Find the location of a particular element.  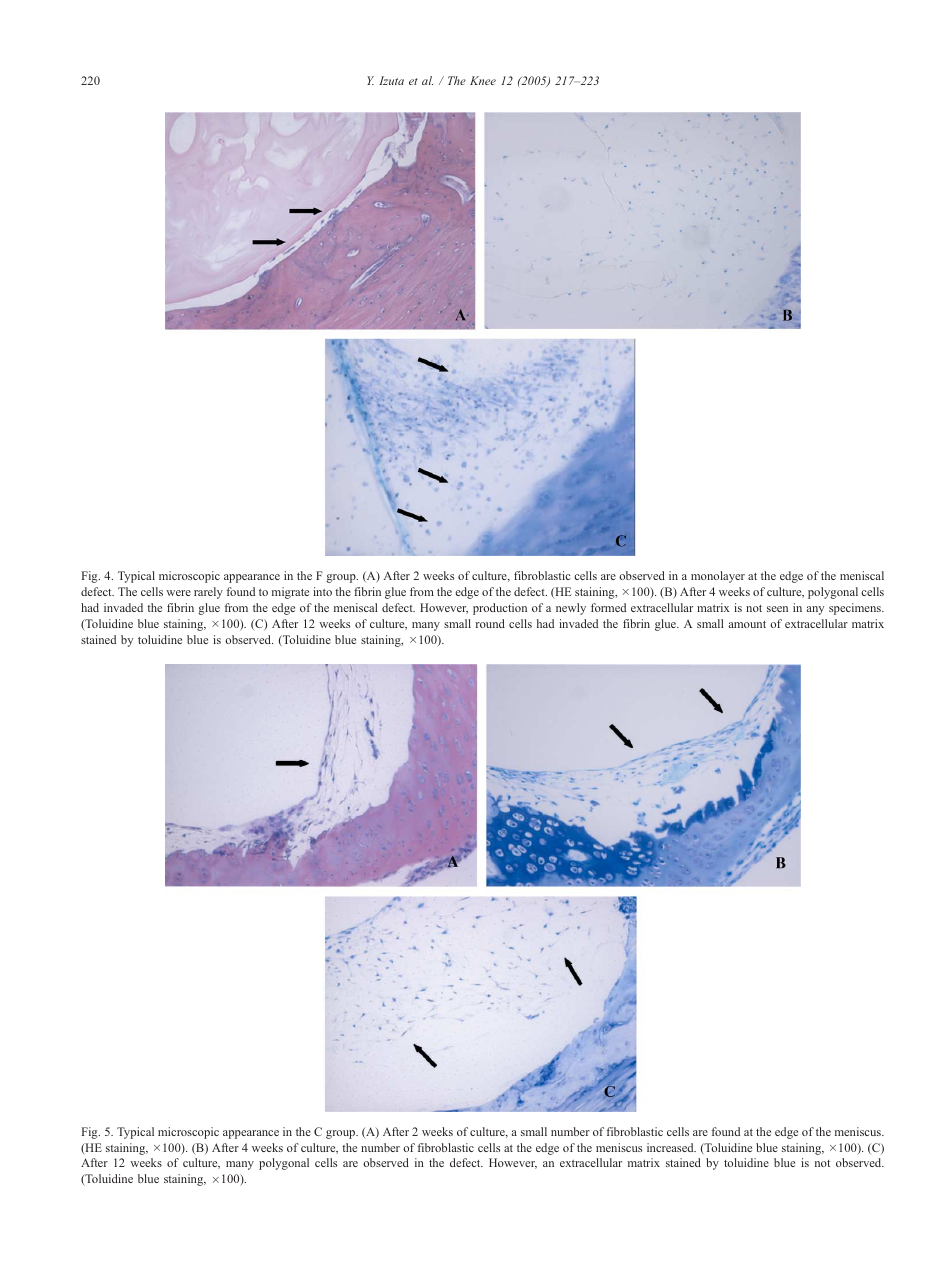

seen is located at coordinates (777, 609).
